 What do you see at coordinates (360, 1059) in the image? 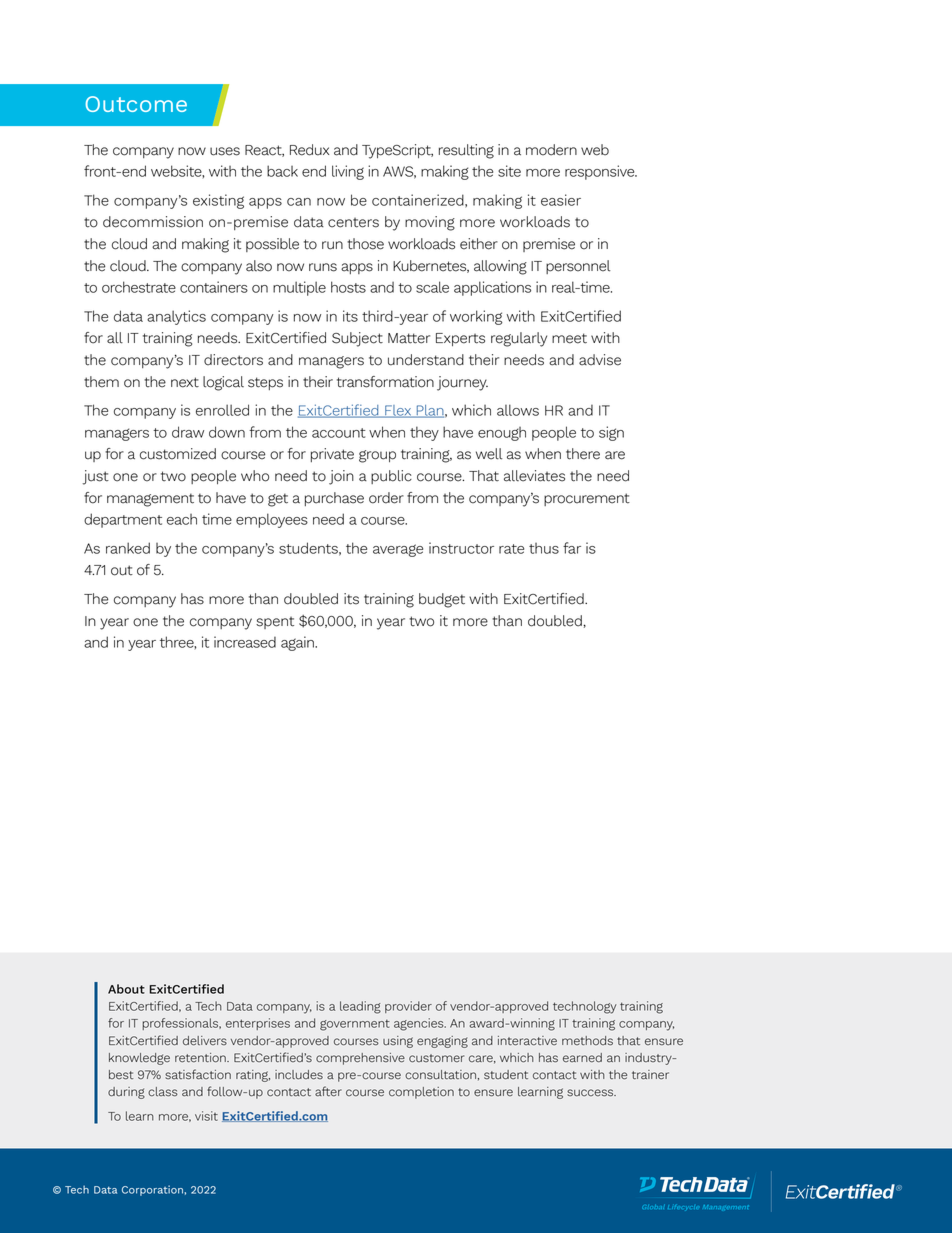
I see `comprehensive` at bounding box center [360, 1059].
